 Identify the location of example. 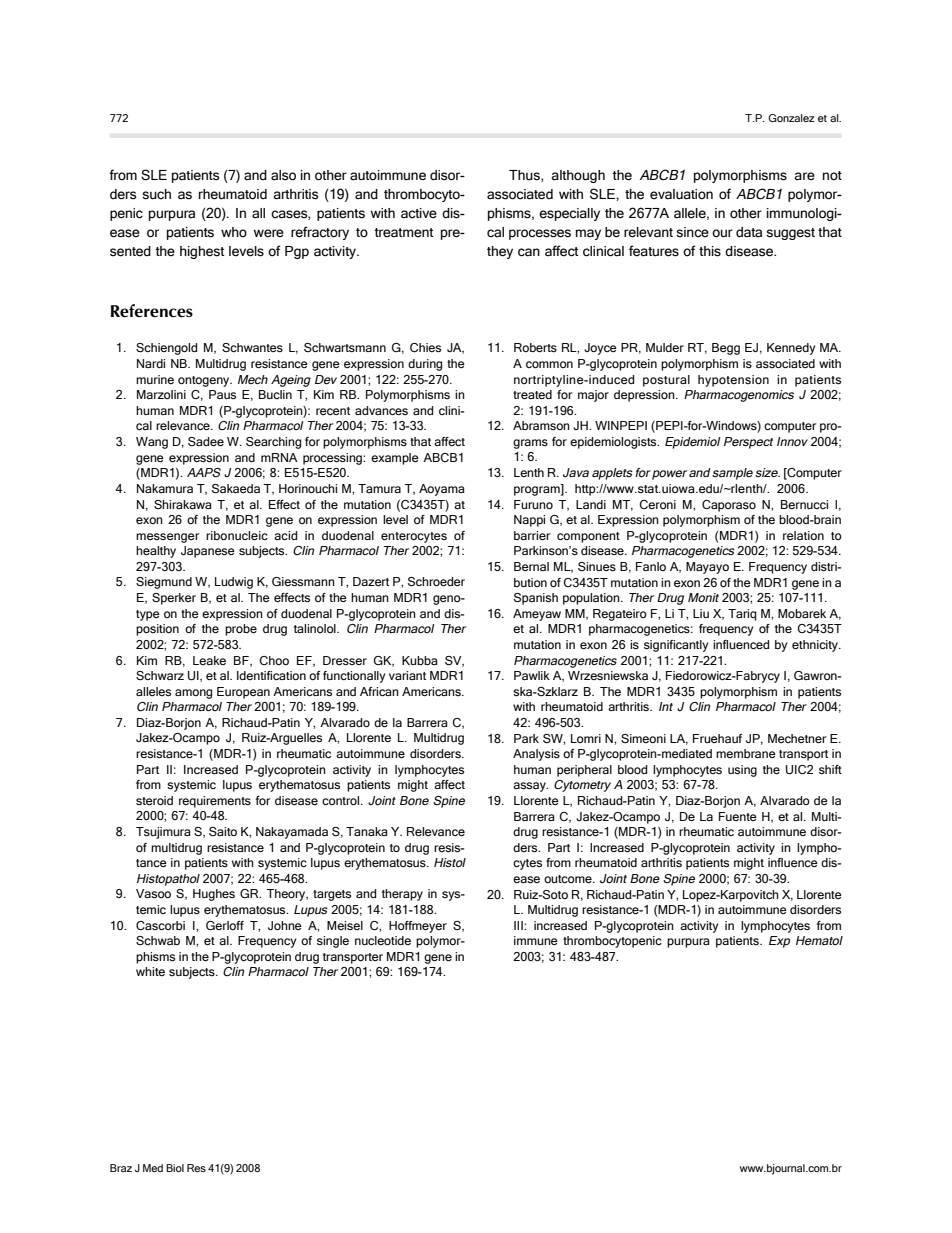
(395, 459).
